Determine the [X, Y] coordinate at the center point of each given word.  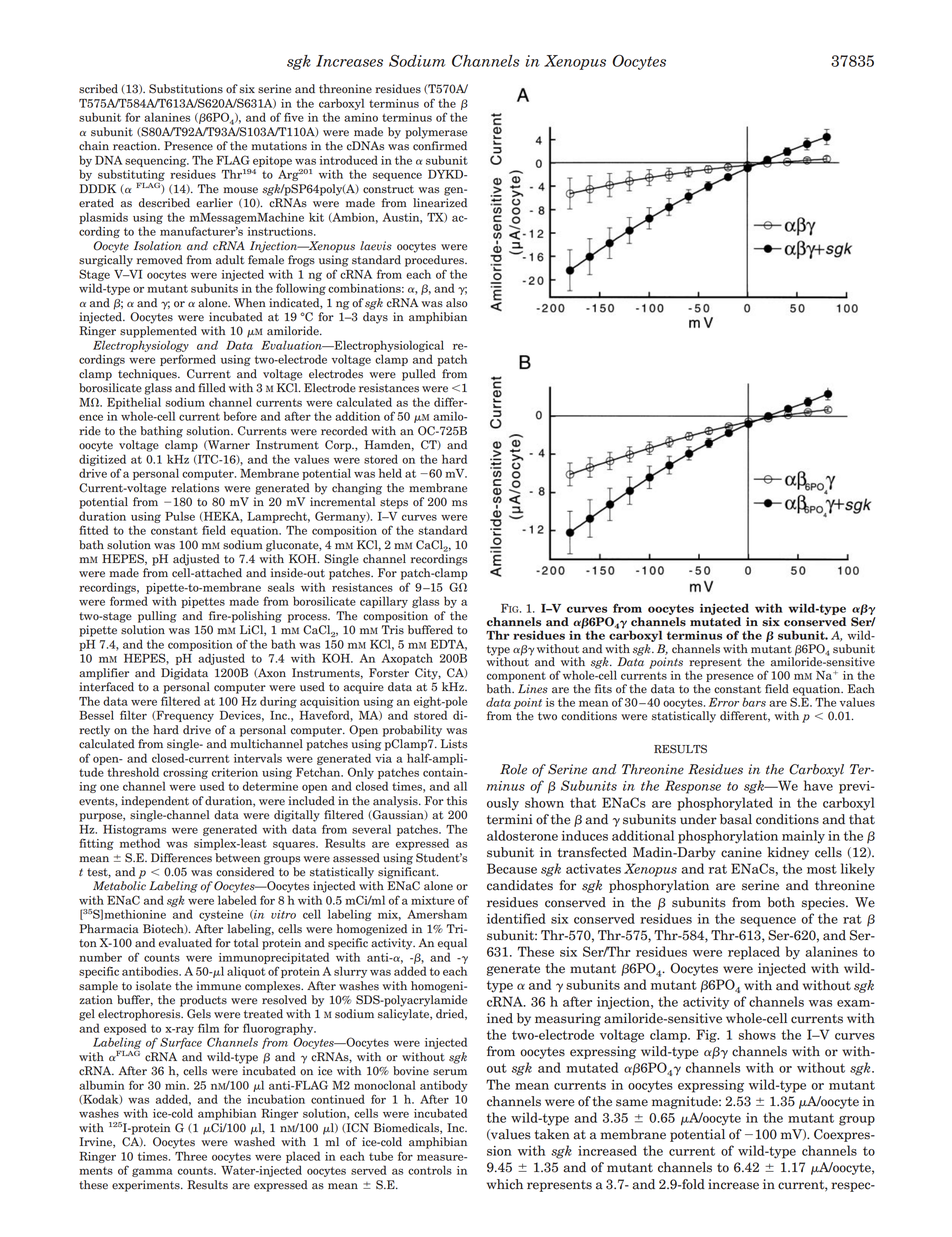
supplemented [158, 332]
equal [452, 944]
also [457, 303]
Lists [454, 744]
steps [394, 503]
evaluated [185, 943]
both [781, 902]
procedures [435, 261]
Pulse [180, 516]
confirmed [440, 146]
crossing [185, 773]
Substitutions [186, 89]
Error [724, 702]
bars [754, 702]
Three [191, 1156]
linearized [440, 203]
